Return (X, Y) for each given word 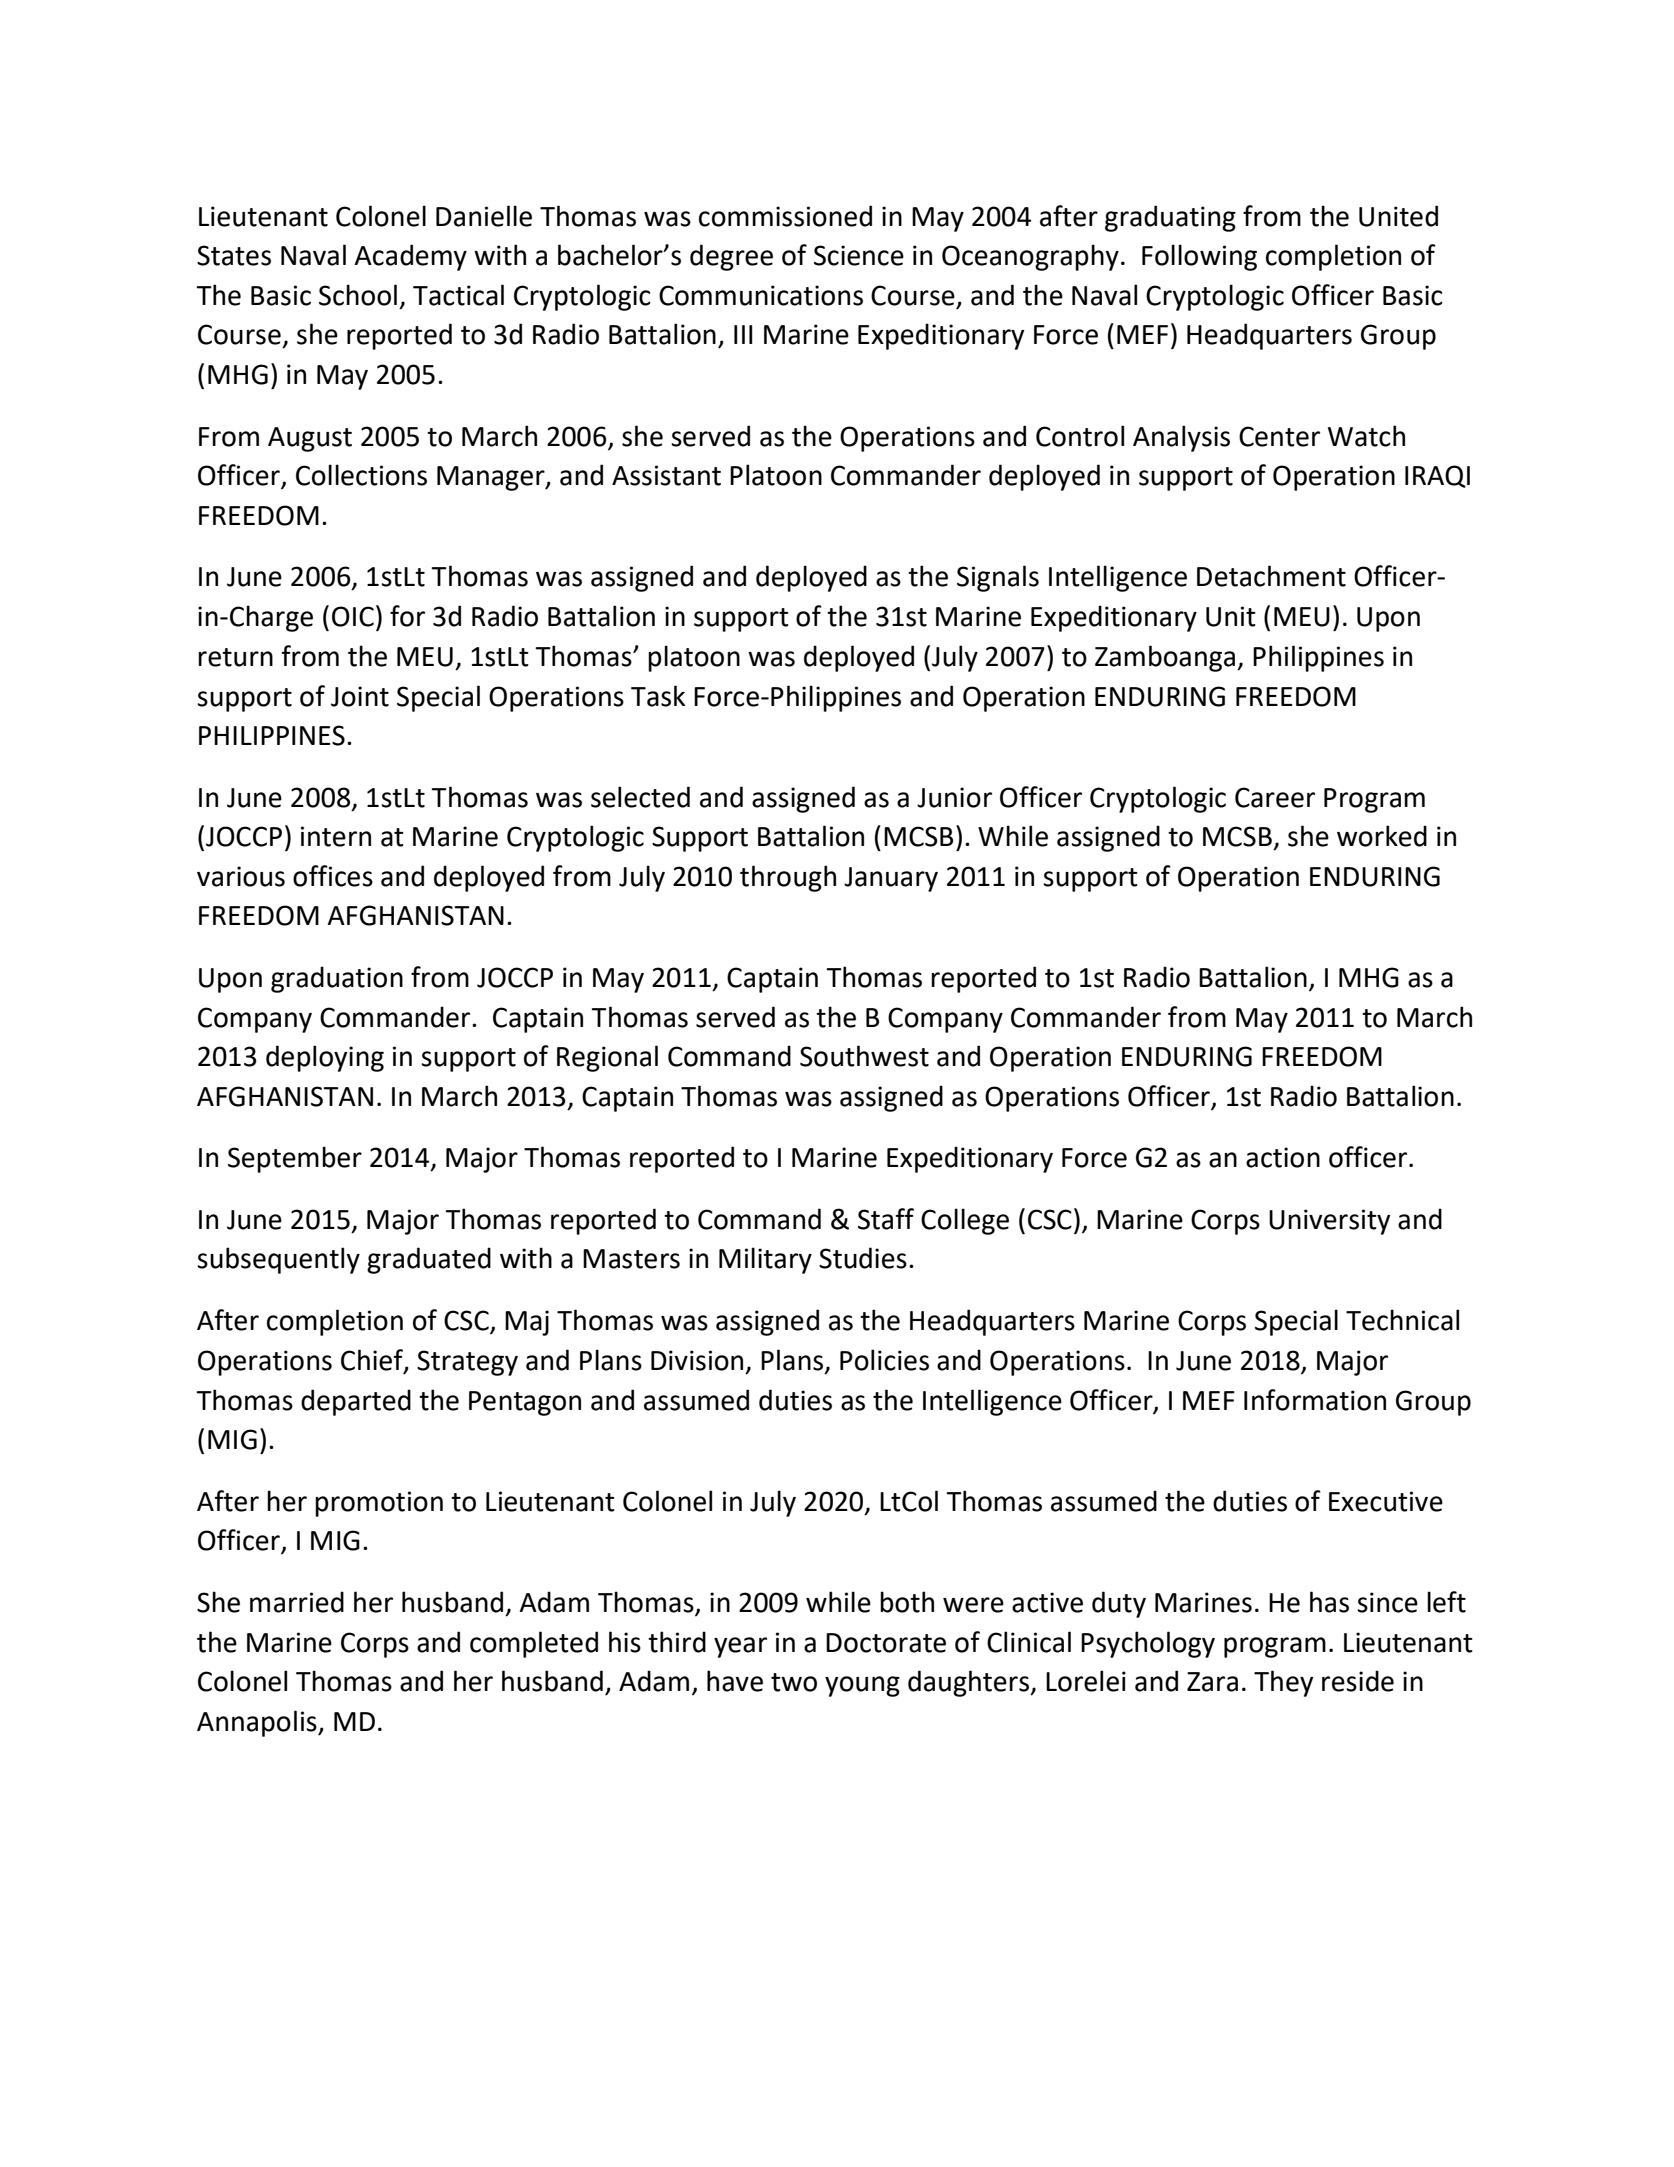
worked (1382, 836)
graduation (337, 979)
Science (859, 255)
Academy (410, 257)
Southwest (864, 1056)
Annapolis (258, 1723)
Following (1199, 257)
